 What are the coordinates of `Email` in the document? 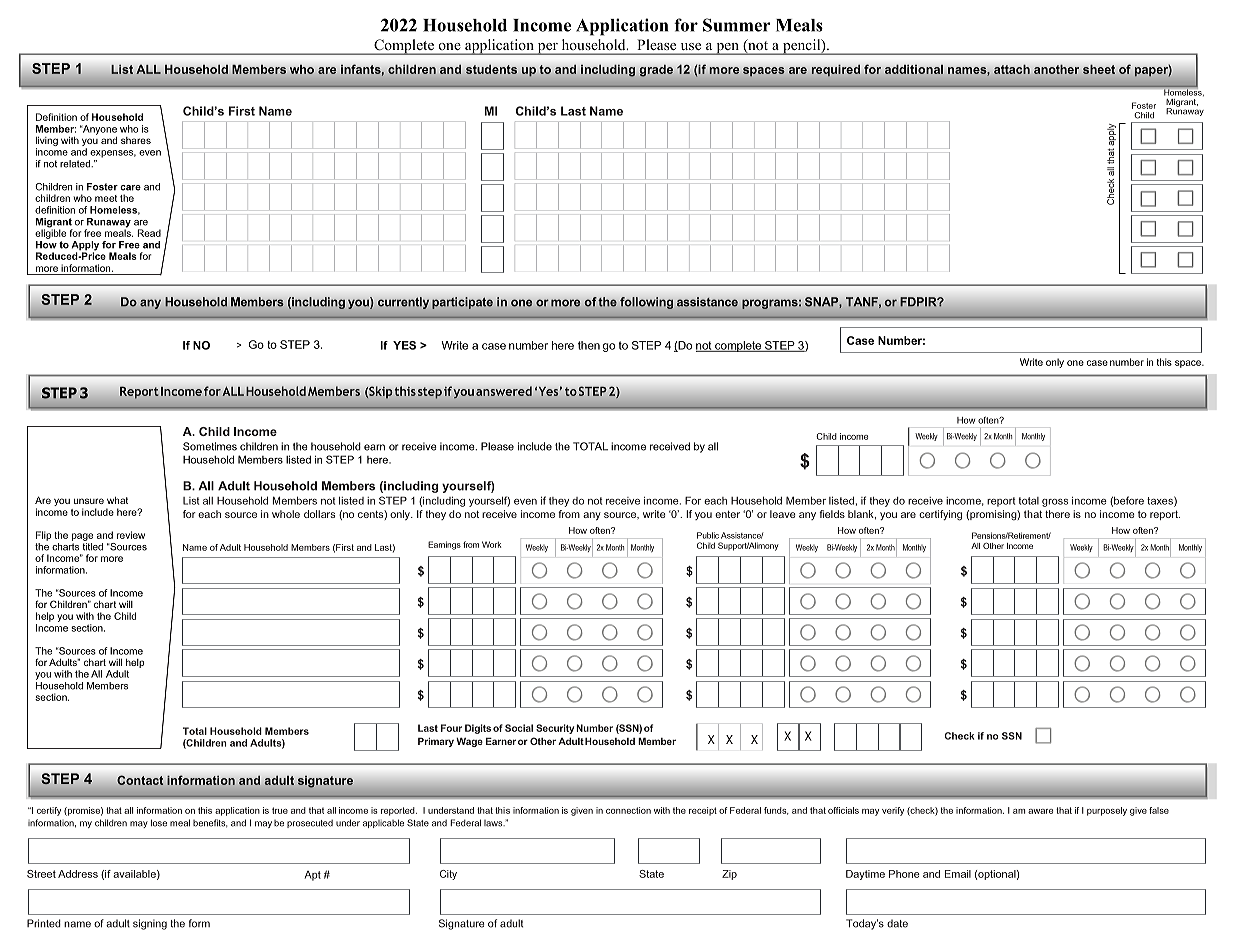 It's located at (958, 874).
